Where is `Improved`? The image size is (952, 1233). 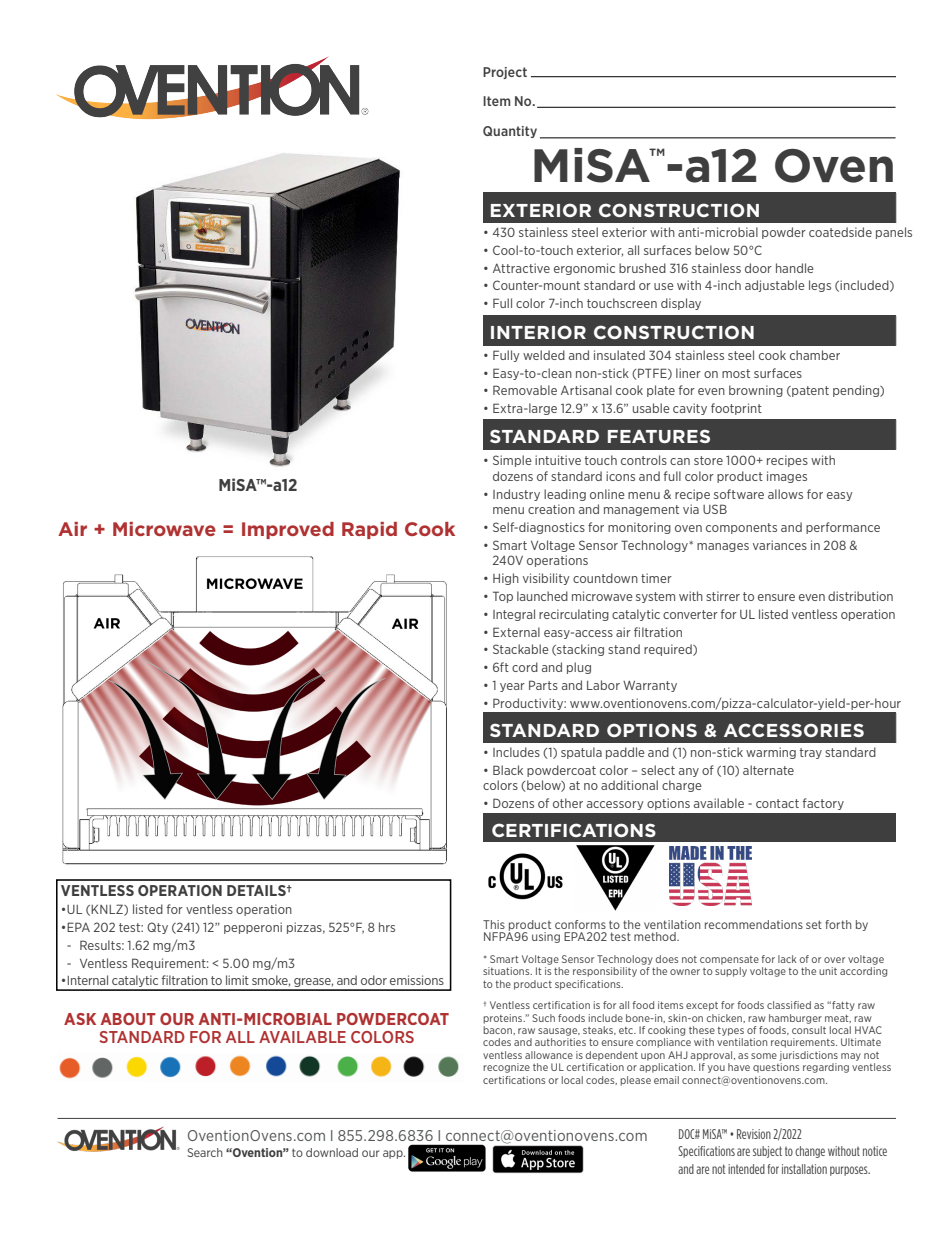
Improved is located at coordinates (288, 530).
